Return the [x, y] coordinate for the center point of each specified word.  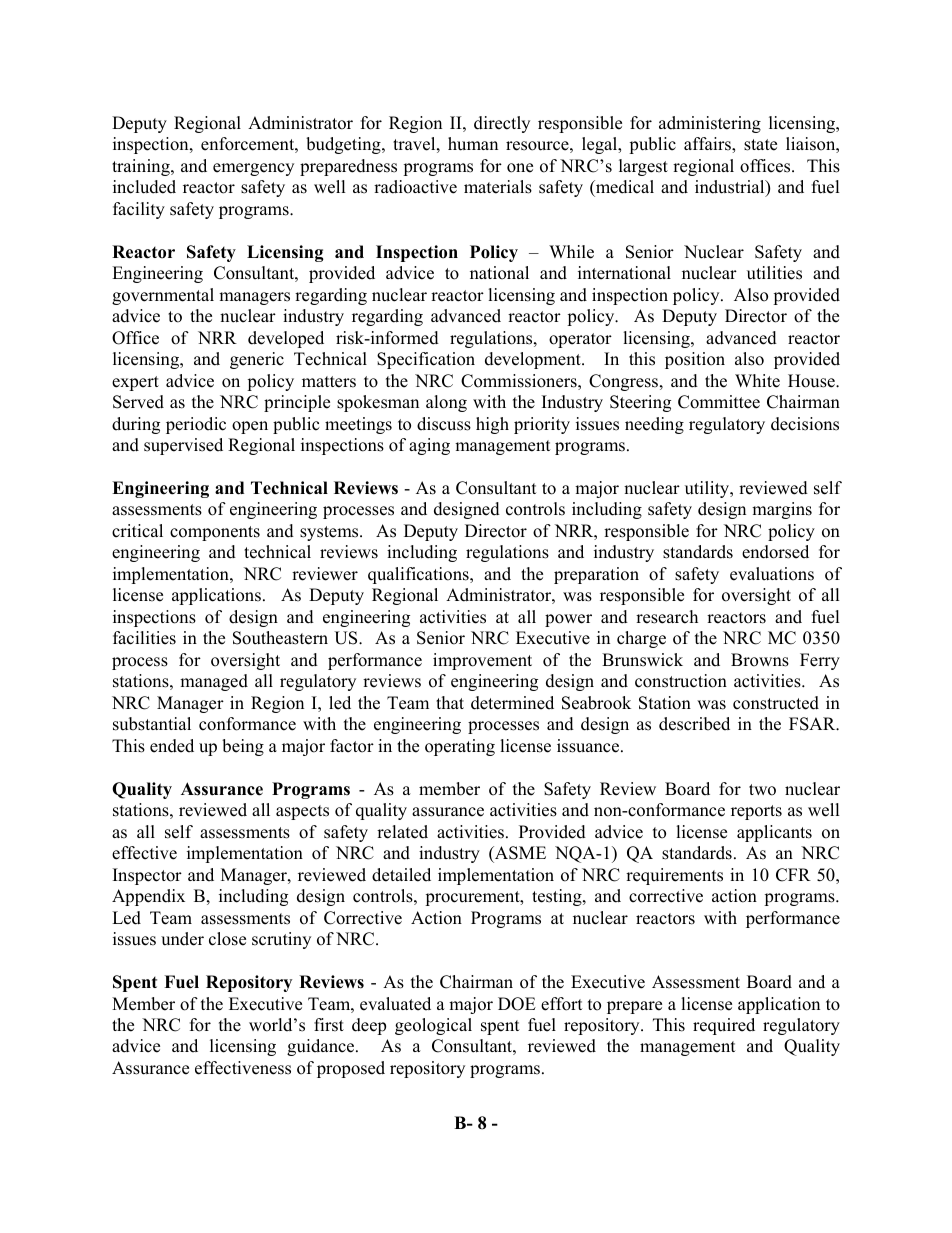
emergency [253, 169]
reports [756, 812]
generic [257, 360]
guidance [322, 1047]
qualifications [419, 575]
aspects [302, 812]
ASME [519, 853]
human [473, 144]
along [446, 403]
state [760, 145]
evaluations [772, 574]
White [757, 381]
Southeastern [280, 638]
